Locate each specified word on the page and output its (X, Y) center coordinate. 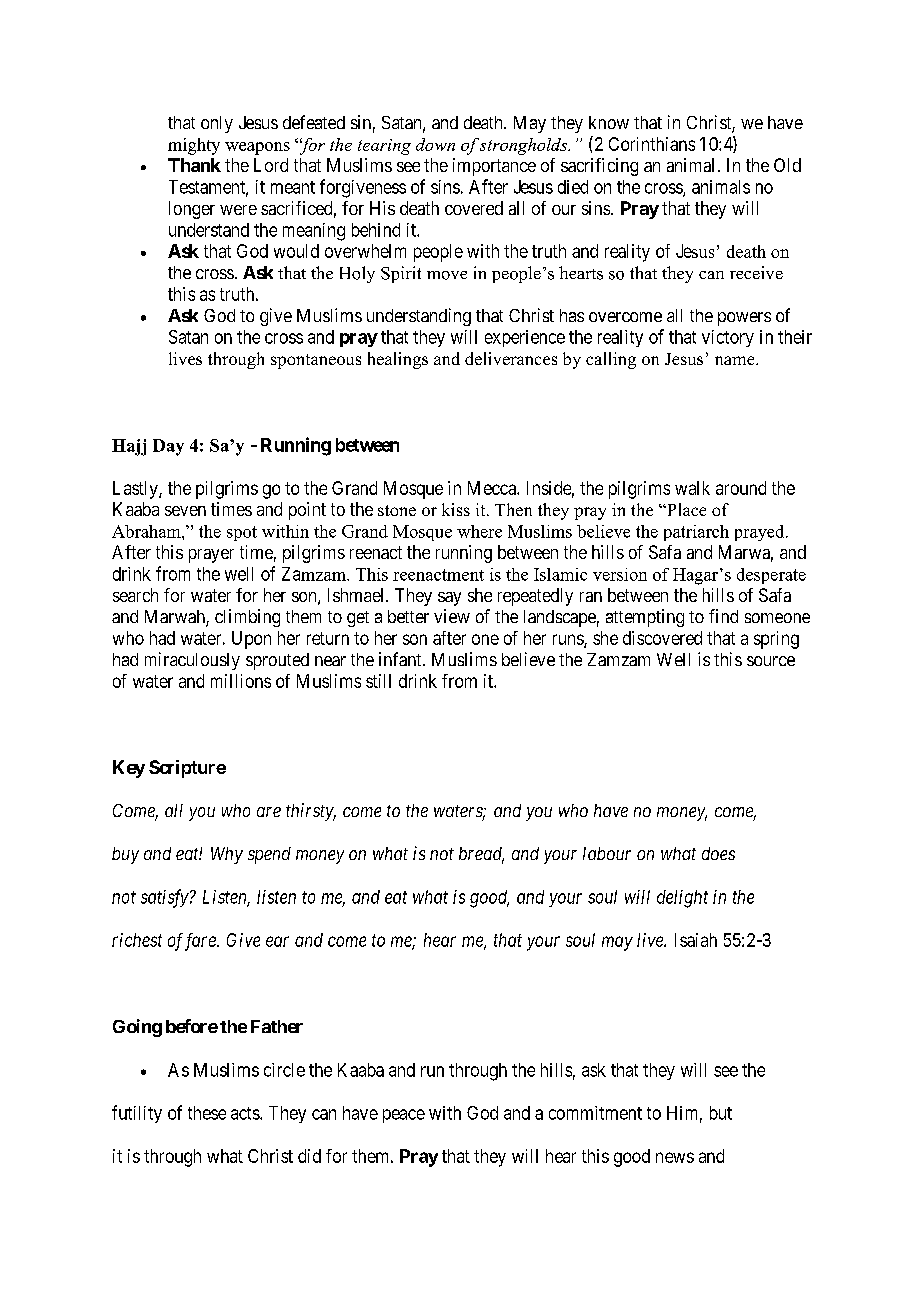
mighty (194, 146)
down (435, 144)
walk (692, 488)
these (207, 1113)
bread (481, 855)
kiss (456, 509)
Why (227, 855)
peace (404, 1116)
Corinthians (652, 144)
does (718, 853)
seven (185, 511)
